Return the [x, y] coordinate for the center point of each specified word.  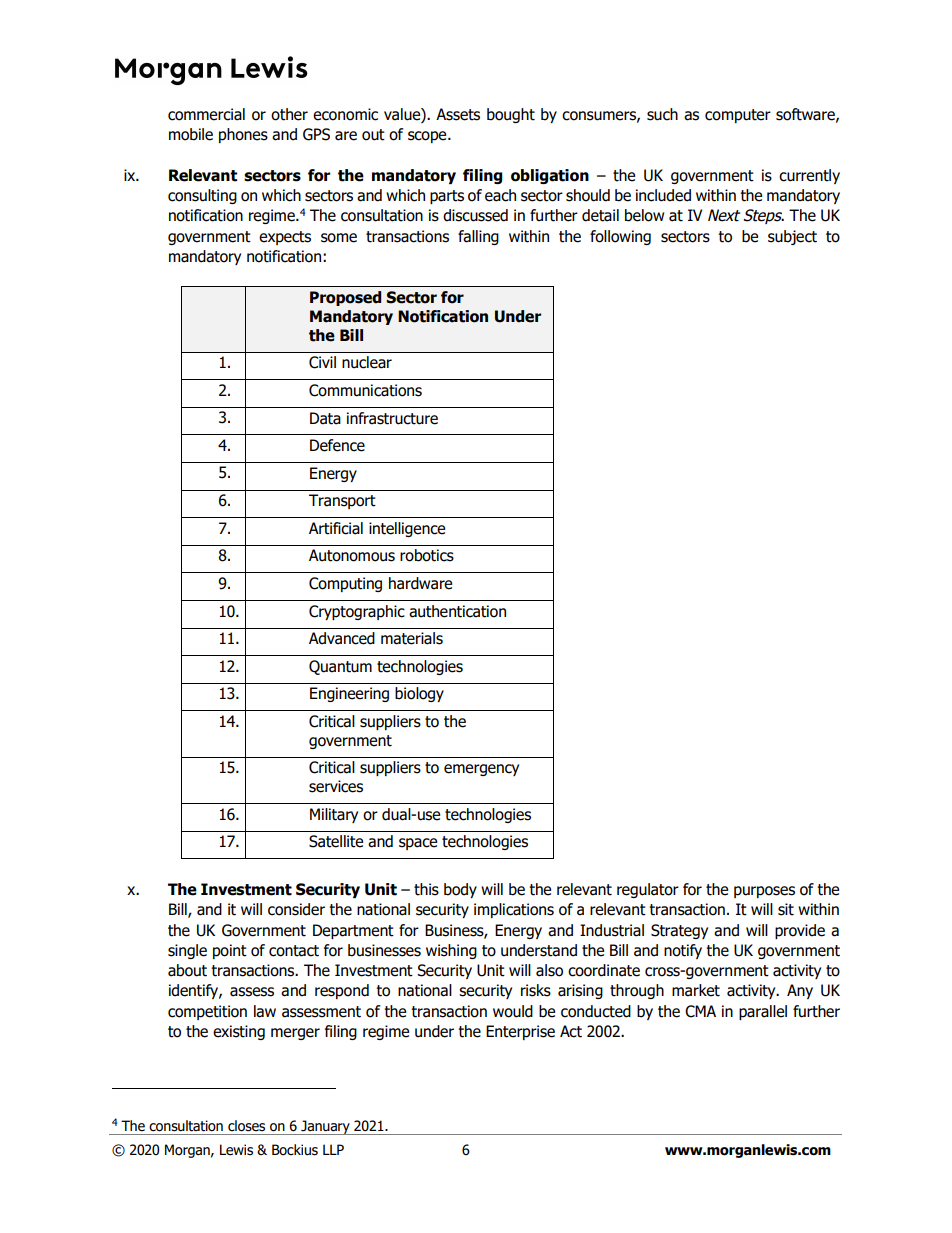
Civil [322, 362]
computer [738, 116]
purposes [764, 892]
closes [246, 1126]
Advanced [342, 638]
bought [511, 115]
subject [792, 237]
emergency [481, 770]
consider [296, 909]
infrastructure [392, 418]
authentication [457, 611]
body [460, 890]
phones [243, 135]
